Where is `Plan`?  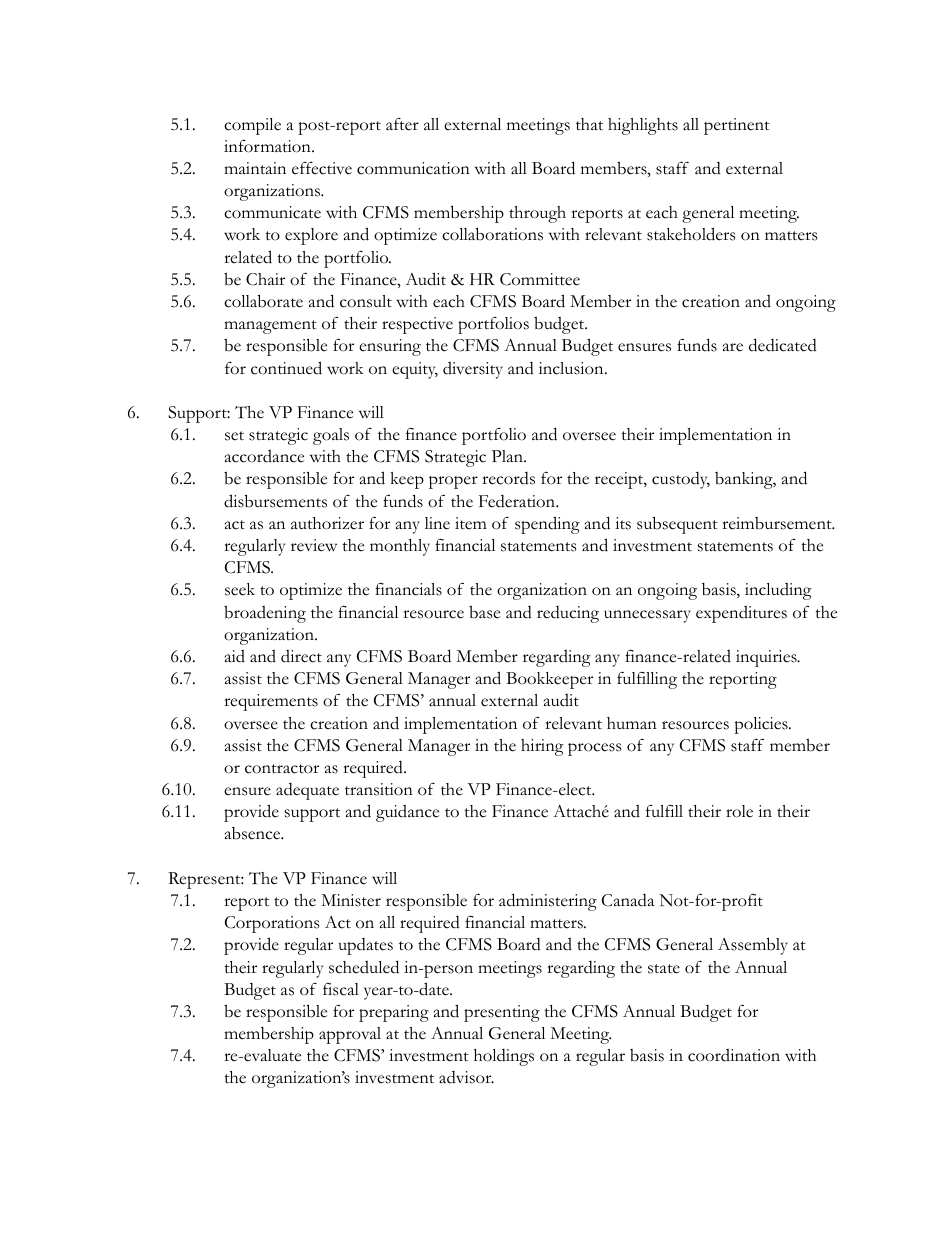
Plan is located at coordinates (508, 456).
